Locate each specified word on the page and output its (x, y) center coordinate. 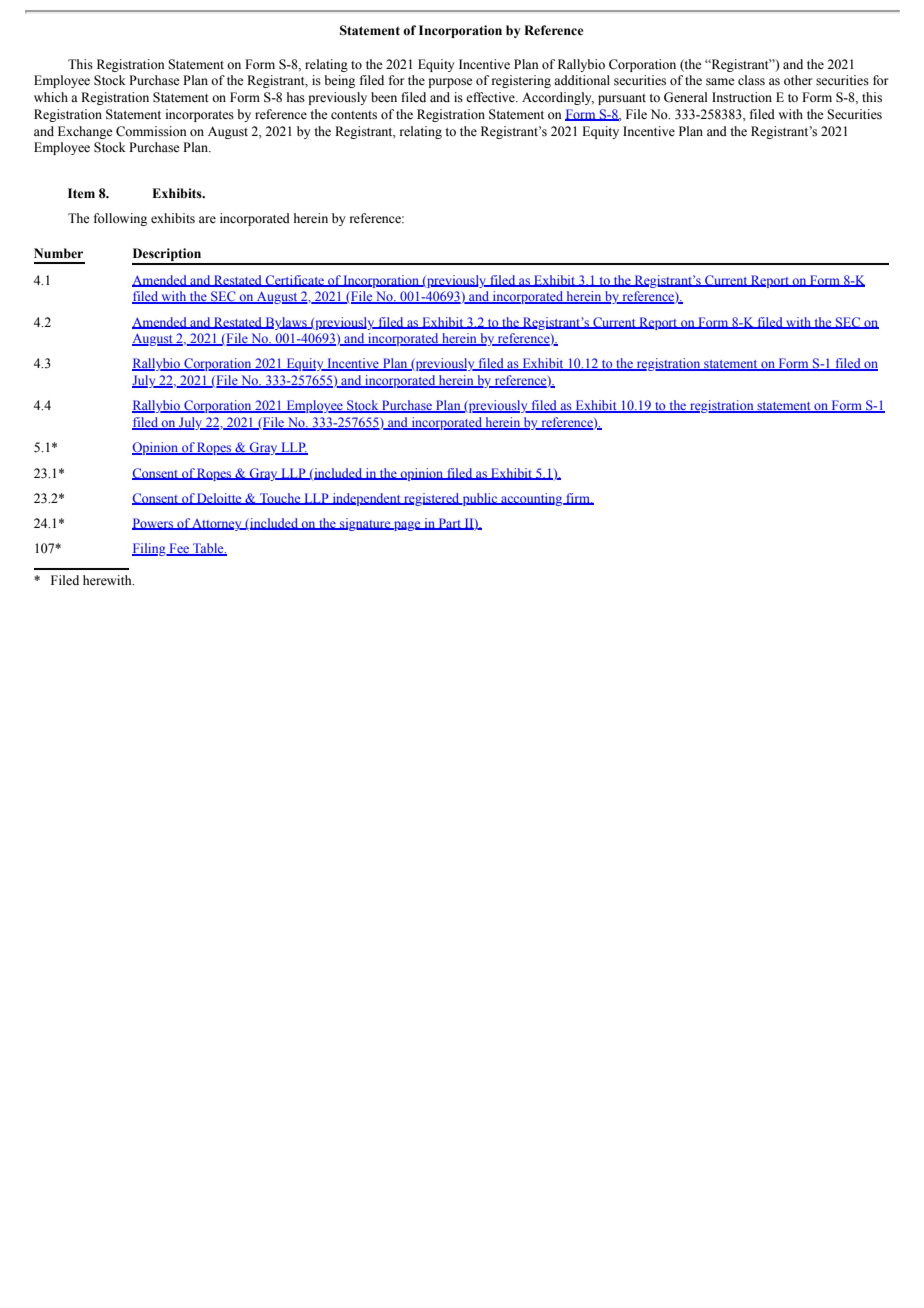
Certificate (295, 281)
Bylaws (286, 323)
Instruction (742, 97)
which (51, 97)
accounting (532, 499)
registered (432, 499)
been (384, 97)
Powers (154, 524)
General (685, 97)
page (407, 526)
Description (168, 256)
